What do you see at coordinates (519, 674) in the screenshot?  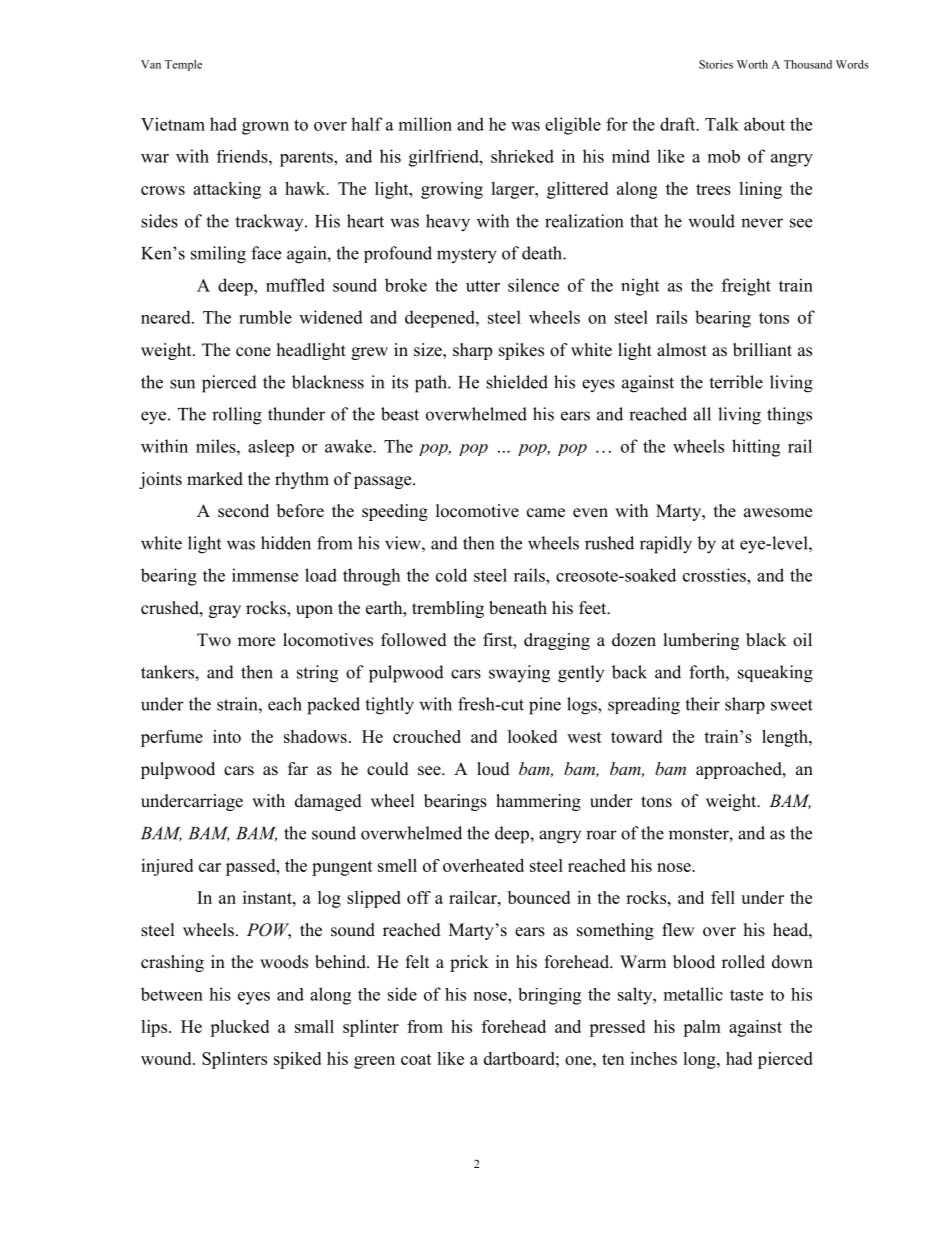 I see `swaying` at bounding box center [519, 674].
